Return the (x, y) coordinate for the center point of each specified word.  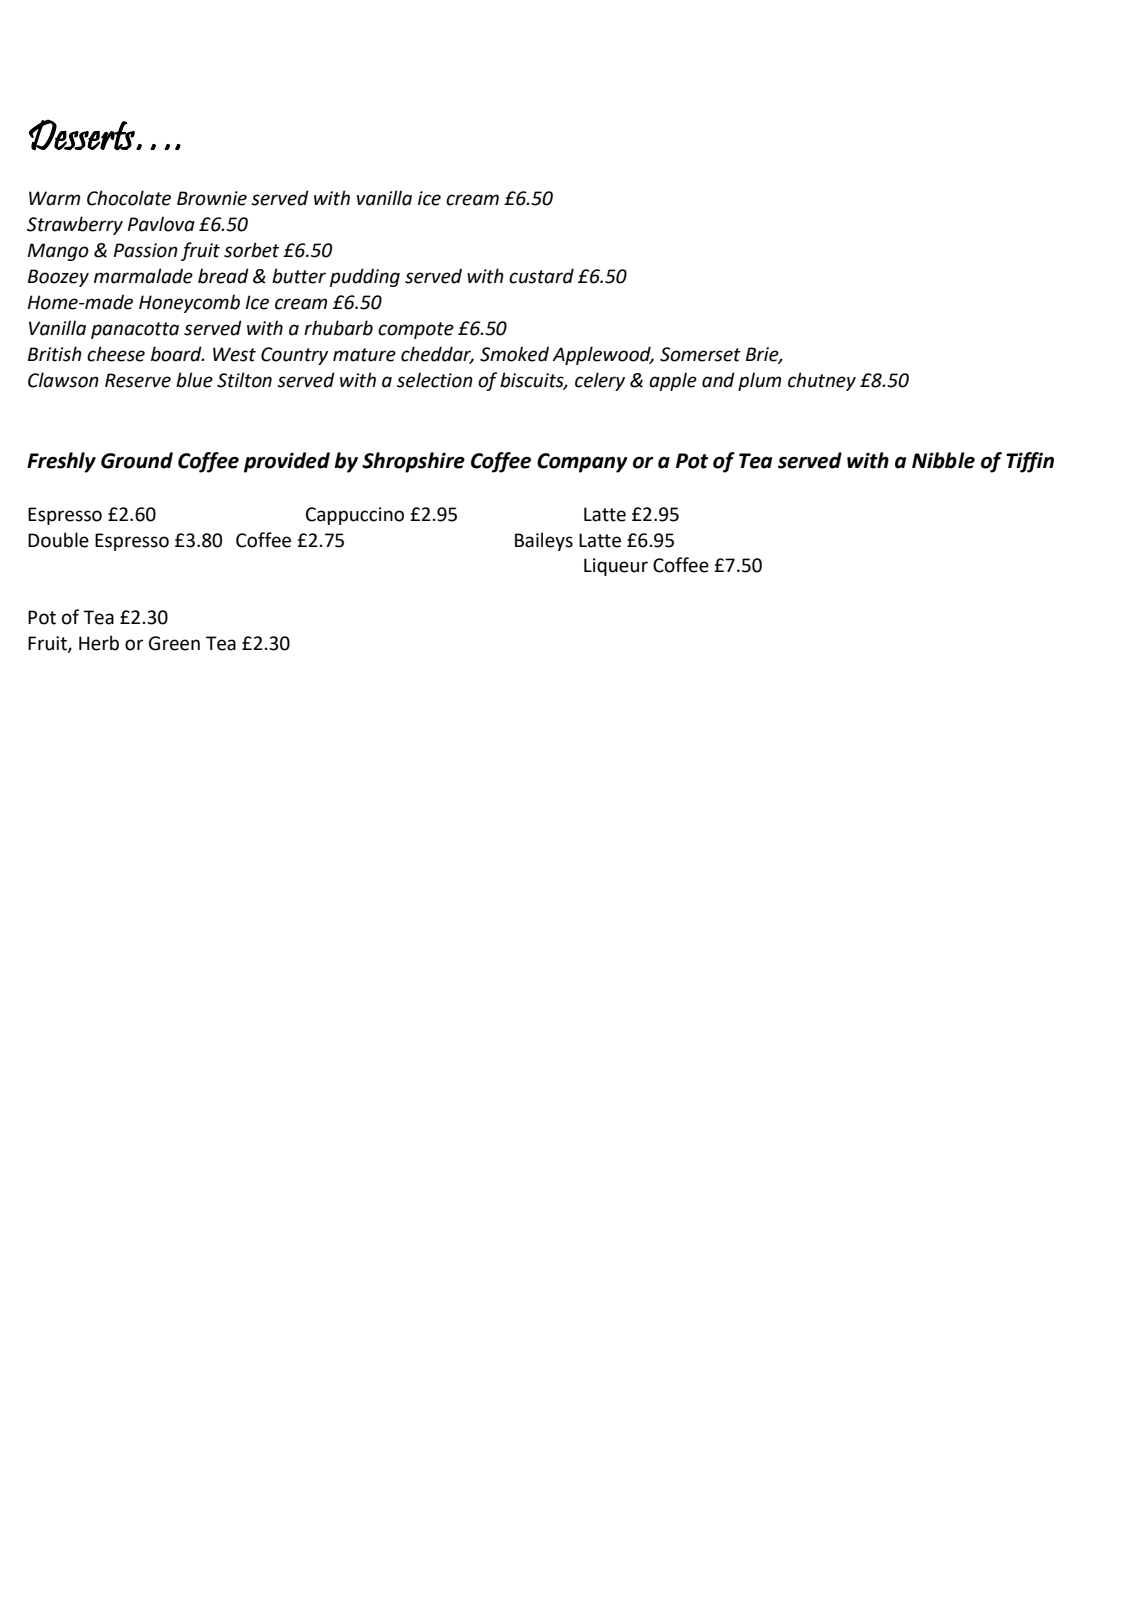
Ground (137, 460)
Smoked (514, 354)
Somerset (700, 354)
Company (582, 463)
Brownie (212, 198)
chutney (822, 381)
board (177, 354)
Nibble (943, 460)
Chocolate (129, 198)
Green (174, 643)
